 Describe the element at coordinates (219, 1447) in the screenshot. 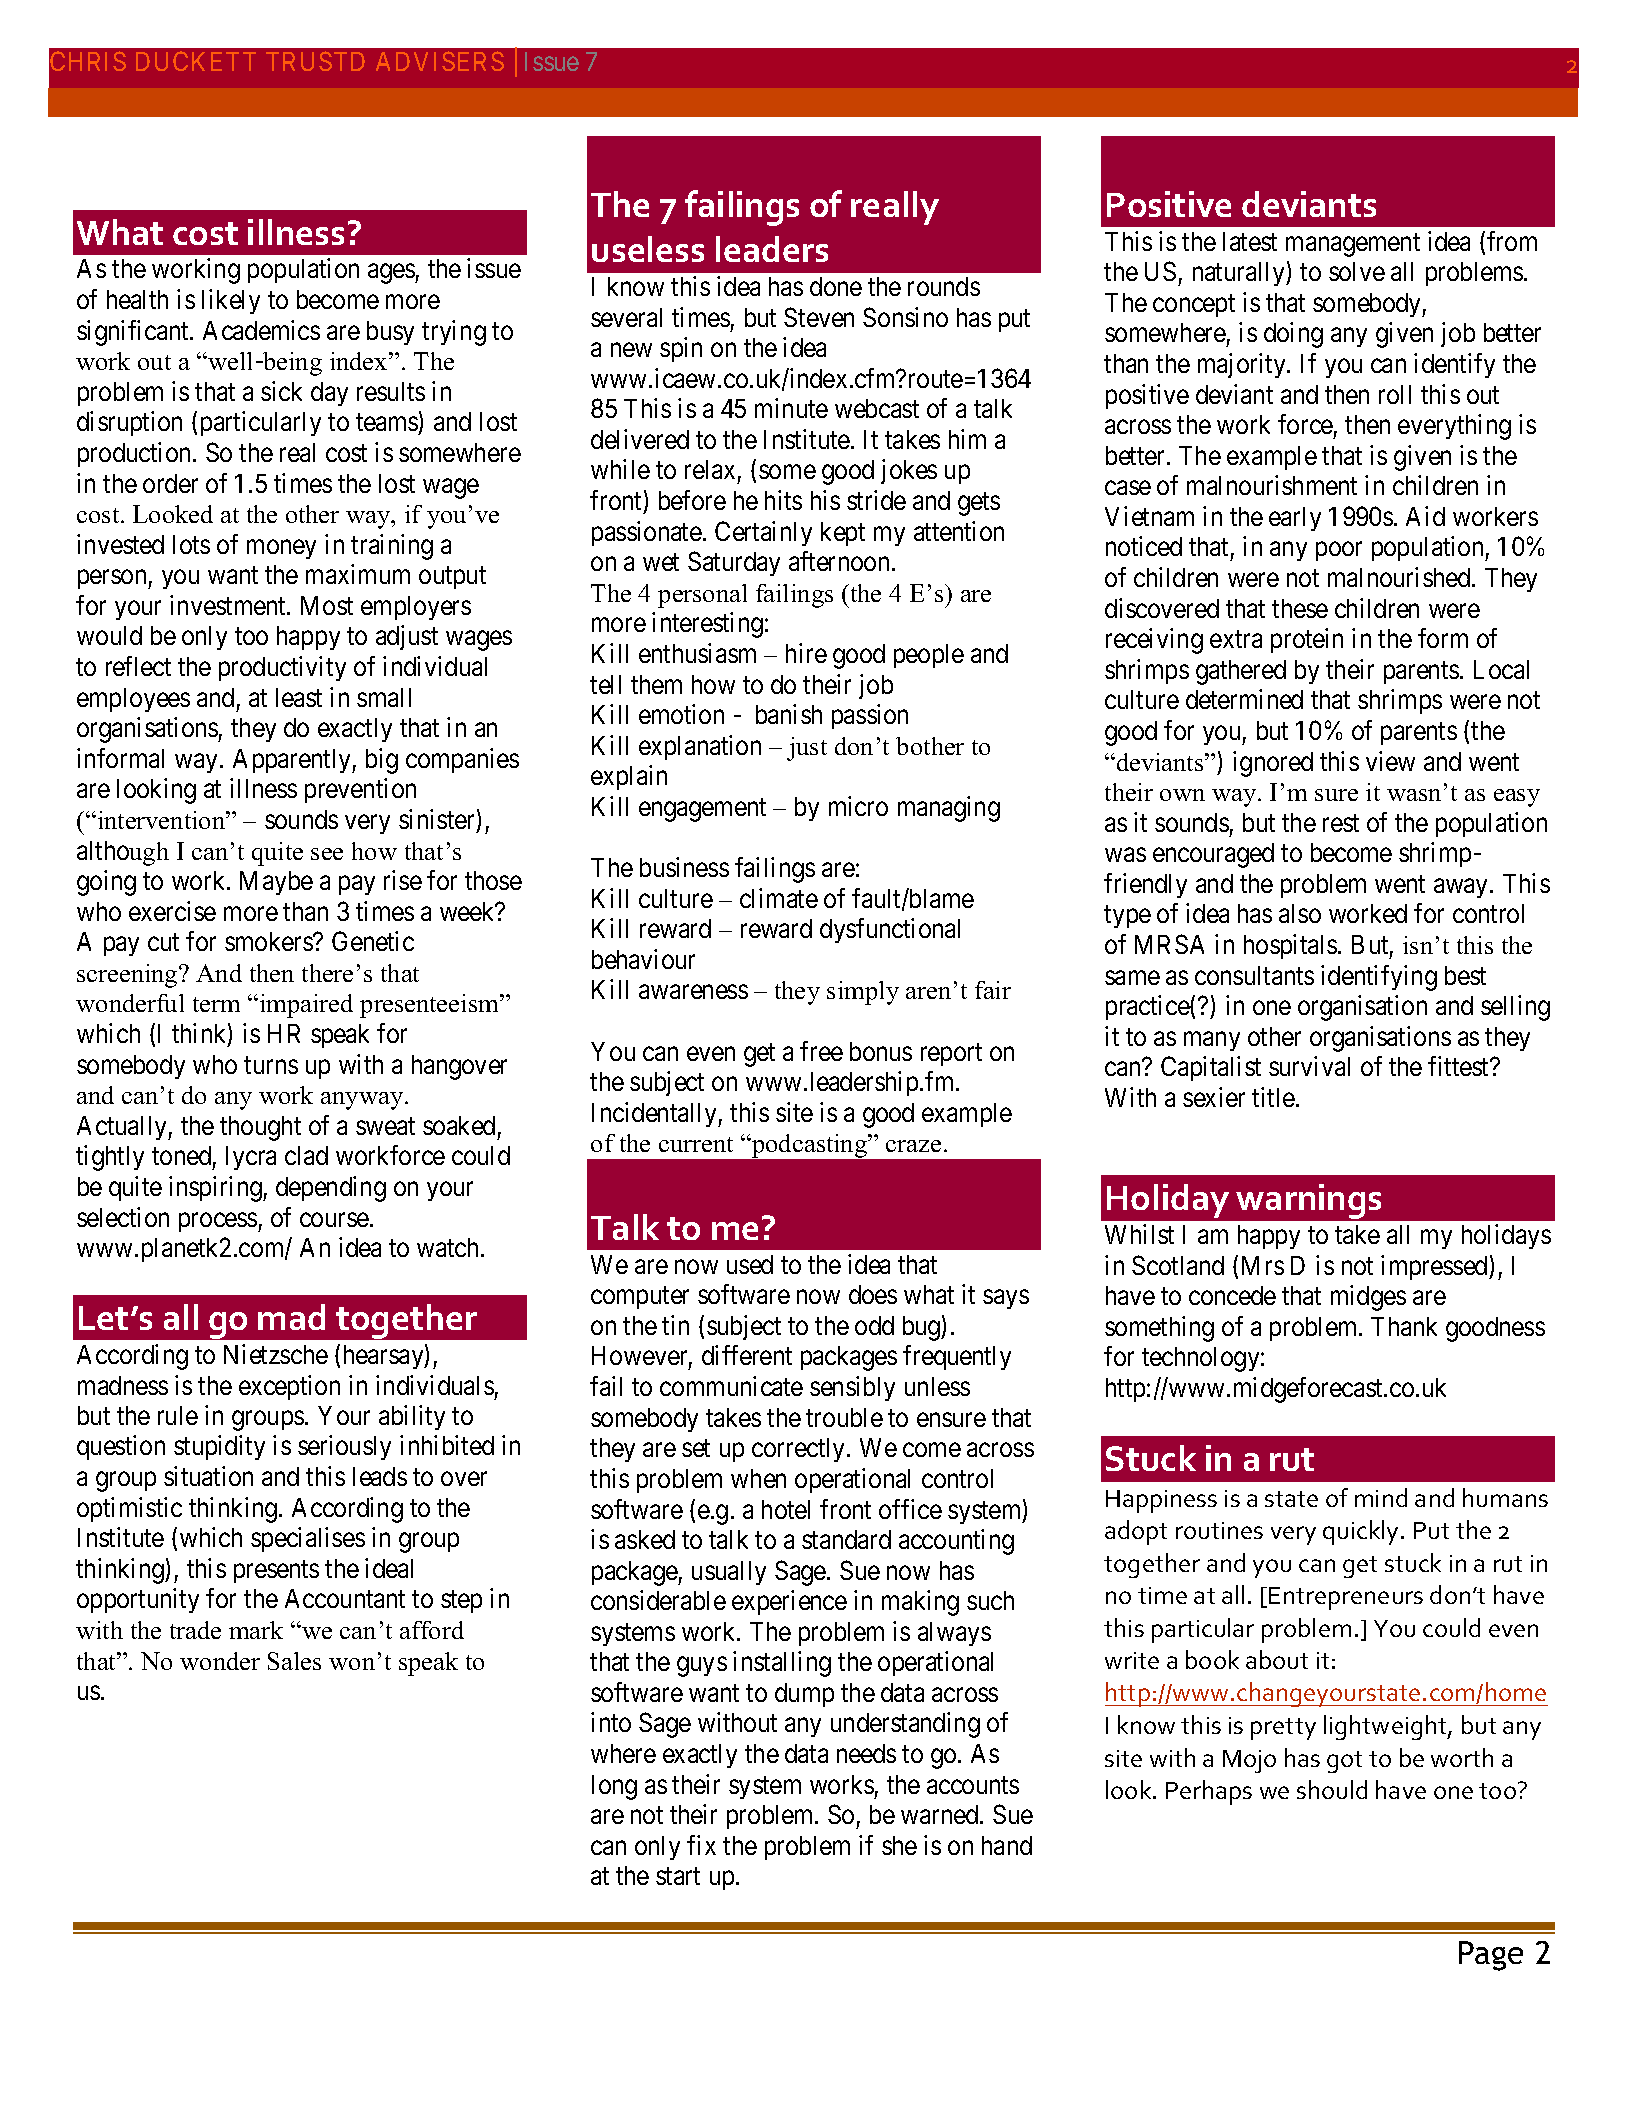

I see `stupidity` at that location.
